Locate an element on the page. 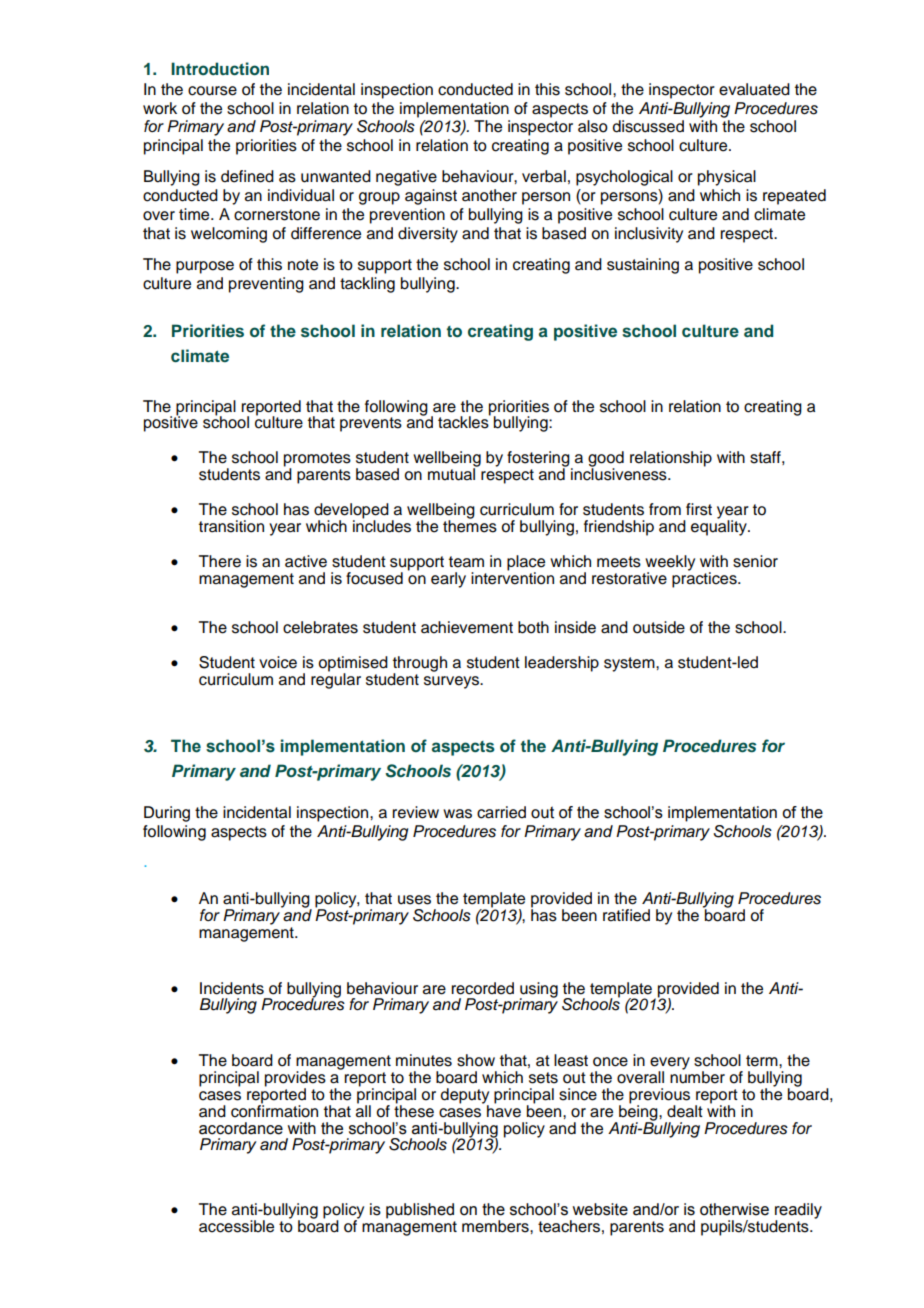 This image has height=1308, width=924. diversity is located at coordinates (428, 235).
